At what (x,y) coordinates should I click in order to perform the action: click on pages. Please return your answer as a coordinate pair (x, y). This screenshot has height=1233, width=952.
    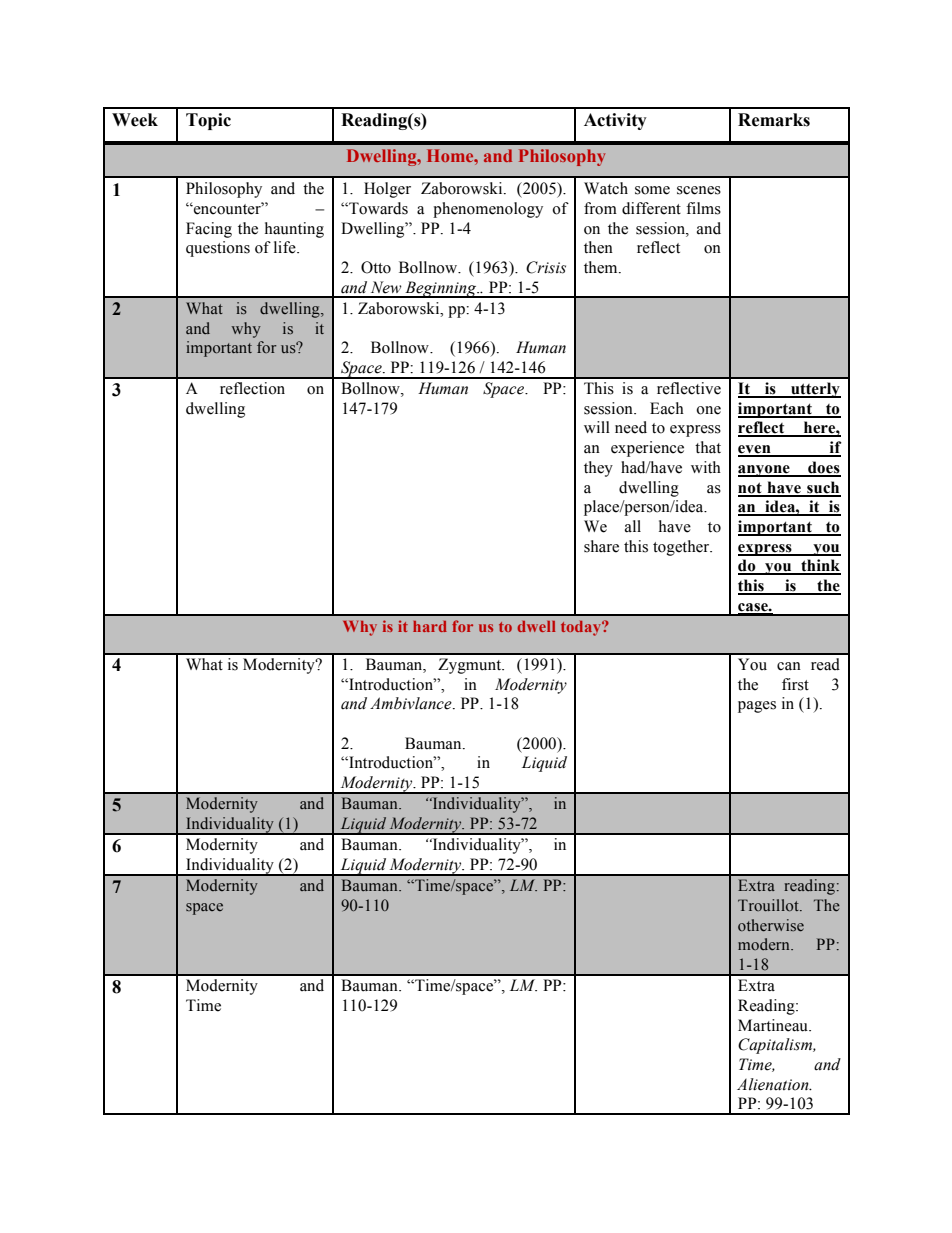
    Looking at the image, I should click on (757, 707).
